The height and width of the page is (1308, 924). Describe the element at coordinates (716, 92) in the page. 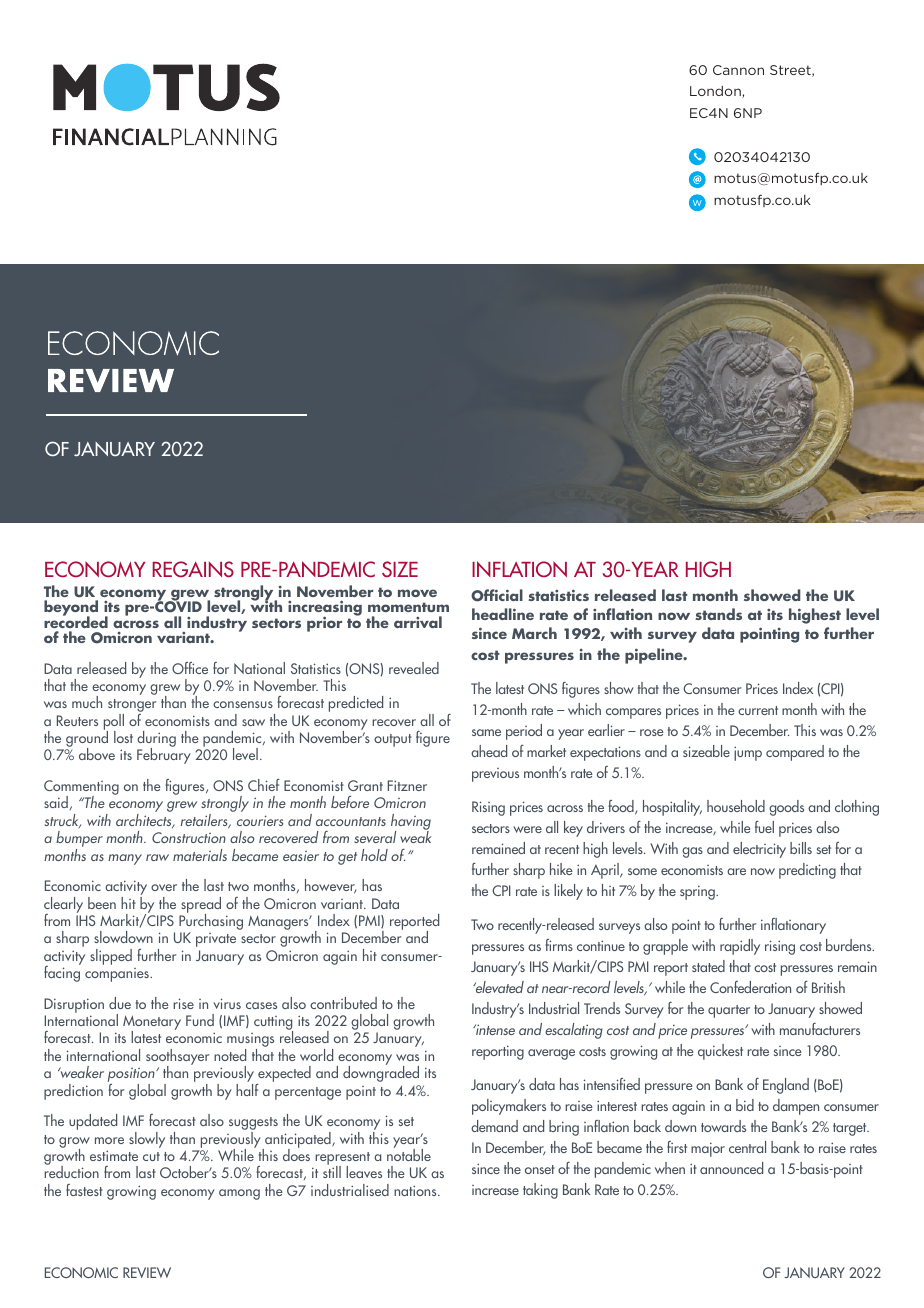

I see `London` at that location.
